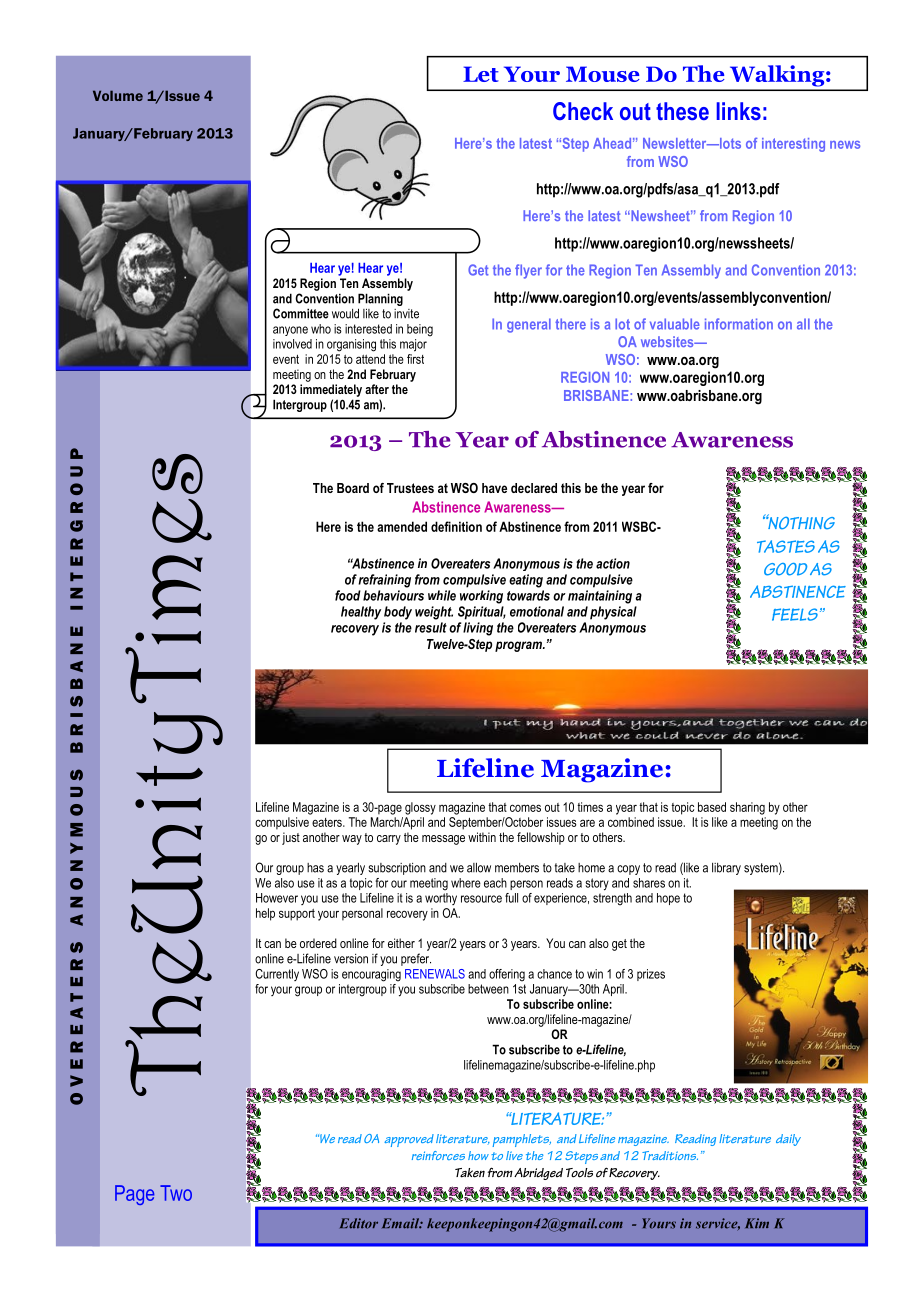 This screenshot has width=924, height=1308. I want to click on Two, so click(176, 1193).
